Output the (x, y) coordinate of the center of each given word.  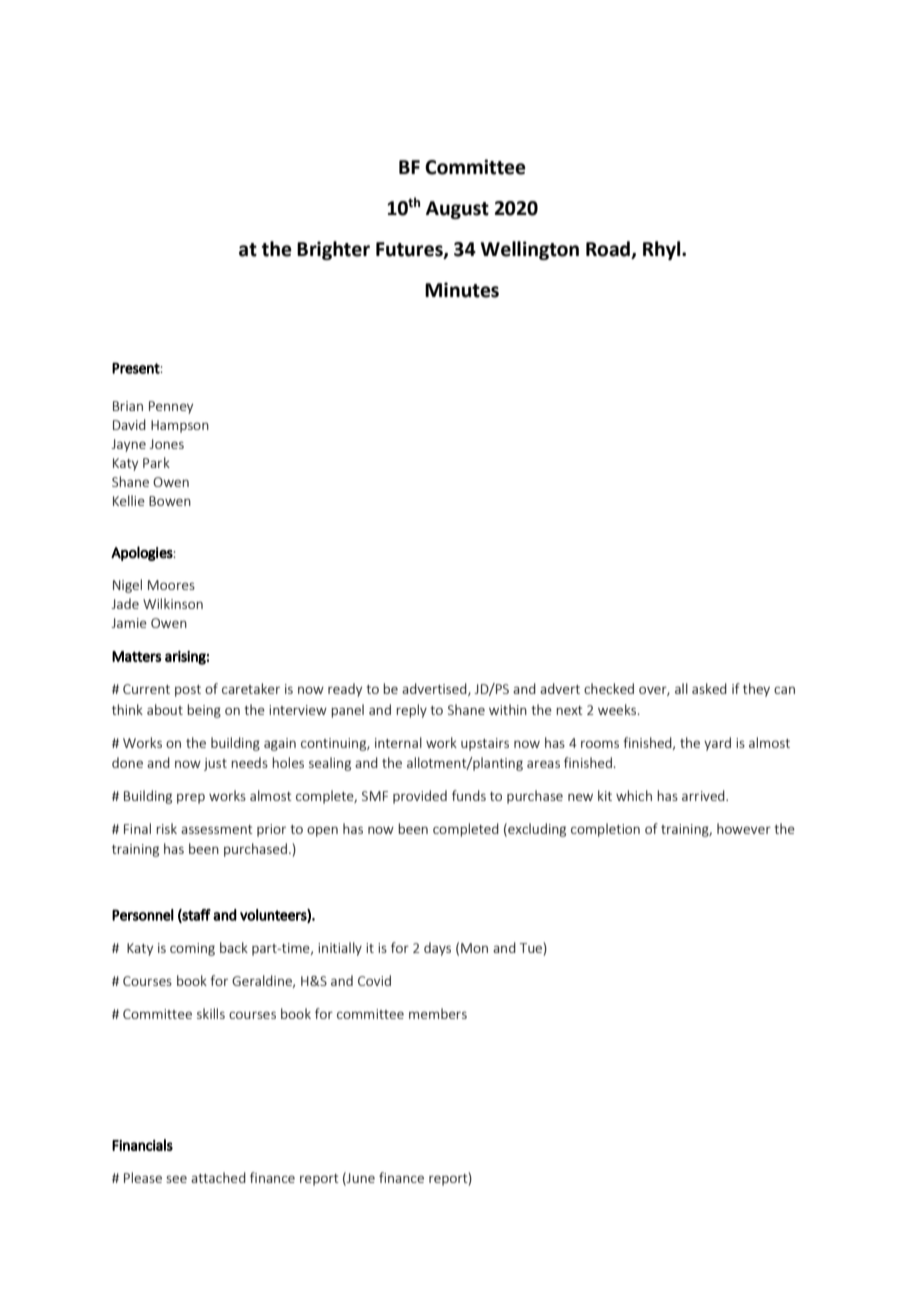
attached (218, 1177)
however (744, 828)
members (438, 1013)
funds (469, 795)
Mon (474, 948)
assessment (217, 829)
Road (608, 249)
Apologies (142, 553)
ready (345, 690)
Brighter (333, 250)
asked (709, 688)
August (457, 210)
